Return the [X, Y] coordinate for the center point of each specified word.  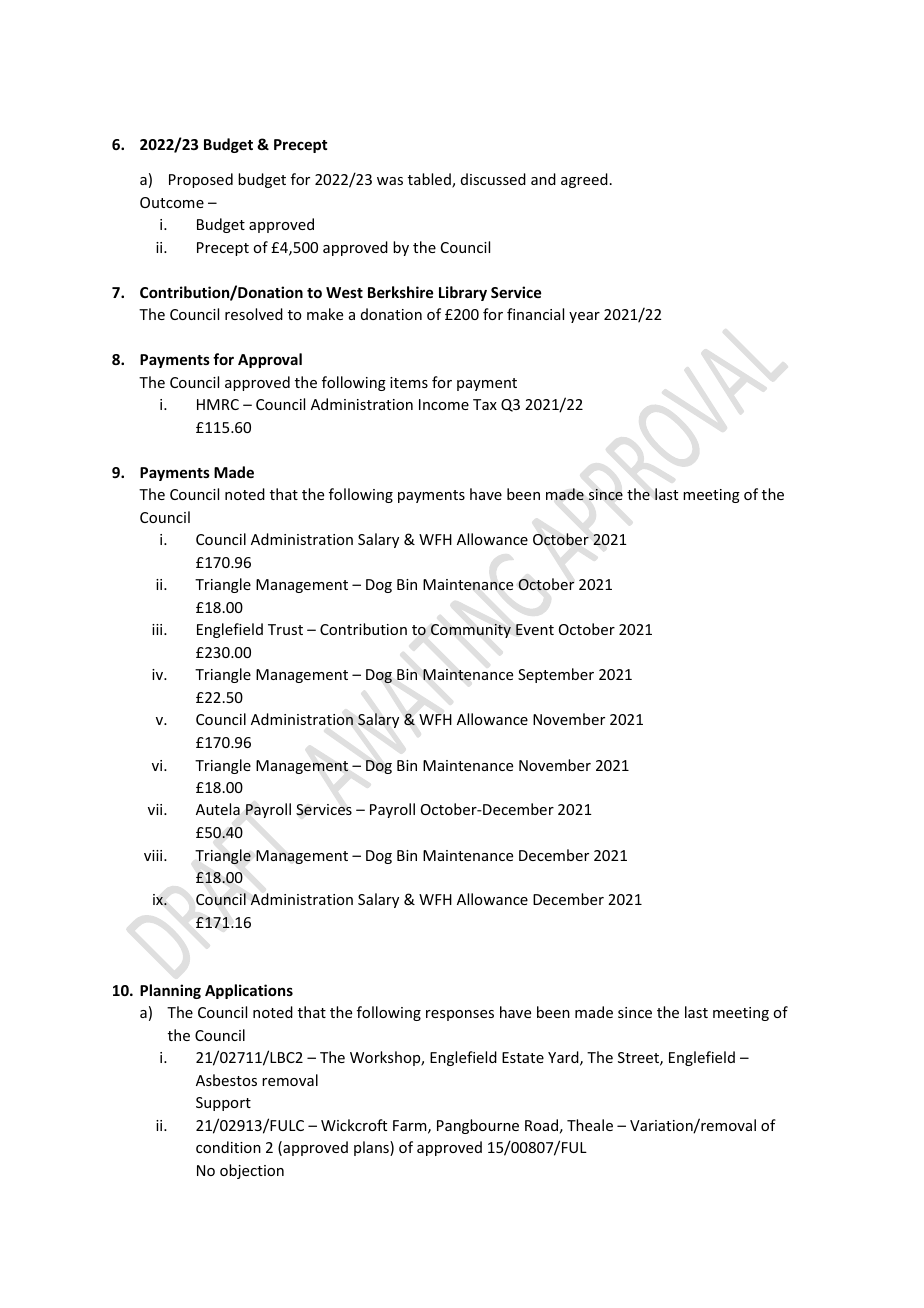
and [543, 179]
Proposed [201, 180]
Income [444, 404]
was [390, 181]
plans [372, 1148]
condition [228, 1147]
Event [535, 629]
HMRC [218, 404]
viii [154, 855]
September [556, 675]
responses [460, 1015]
